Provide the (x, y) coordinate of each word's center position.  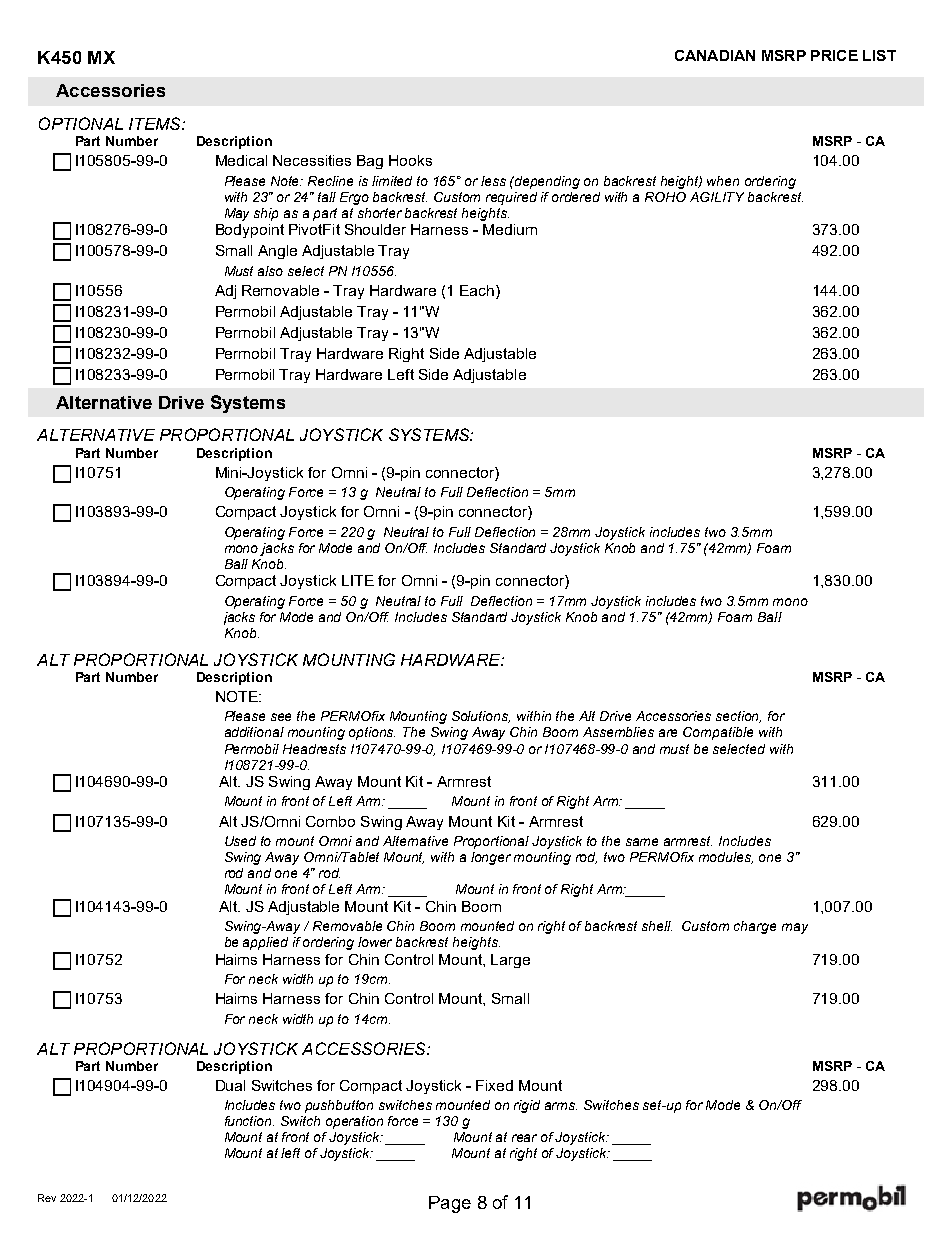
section (738, 717)
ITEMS (156, 123)
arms (561, 1106)
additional (254, 732)
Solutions (481, 717)
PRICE (834, 55)
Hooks (410, 160)
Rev (47, 1198)
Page (450, 1204)
